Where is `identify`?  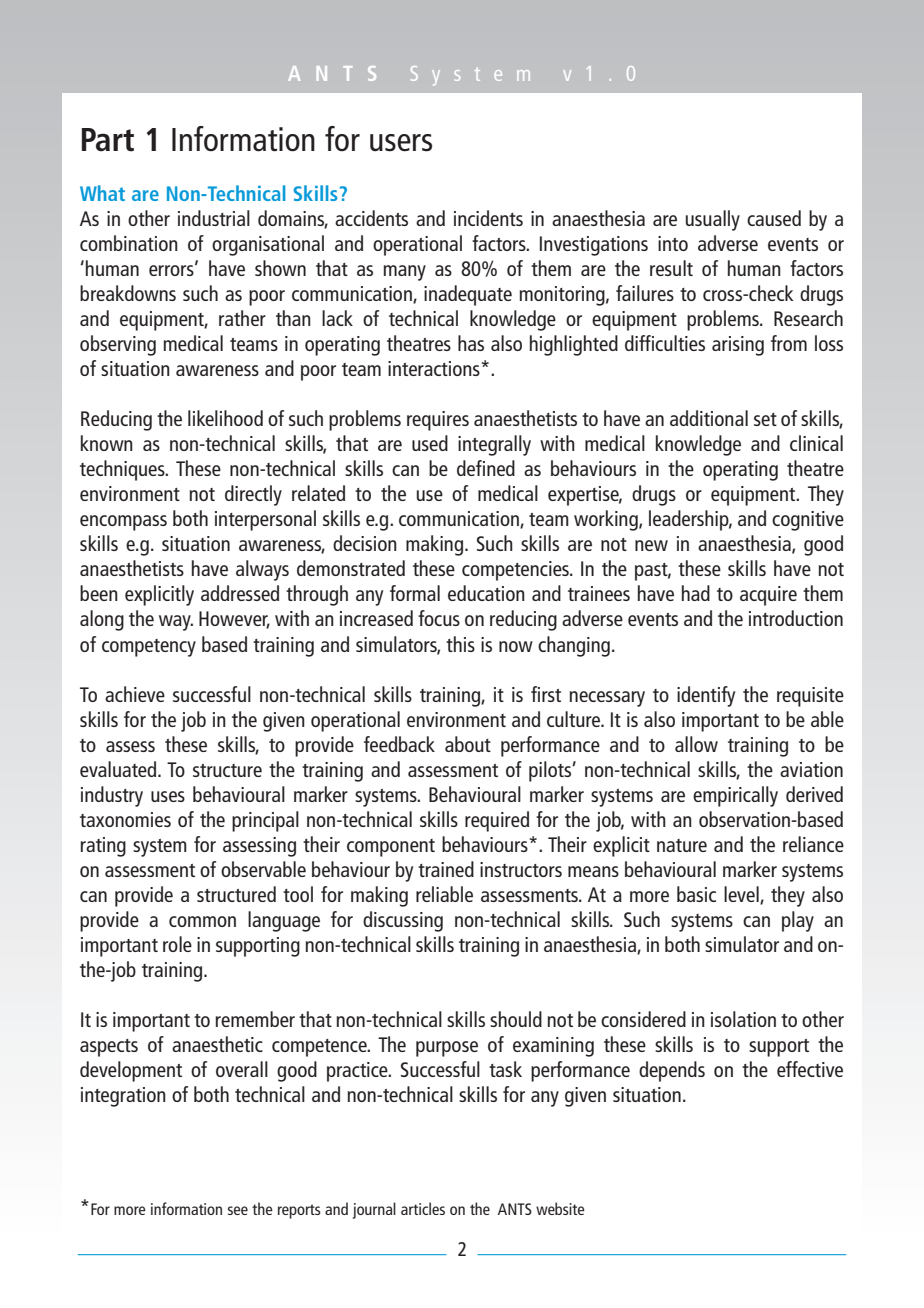 identify is located at coordinates (706, 696).
